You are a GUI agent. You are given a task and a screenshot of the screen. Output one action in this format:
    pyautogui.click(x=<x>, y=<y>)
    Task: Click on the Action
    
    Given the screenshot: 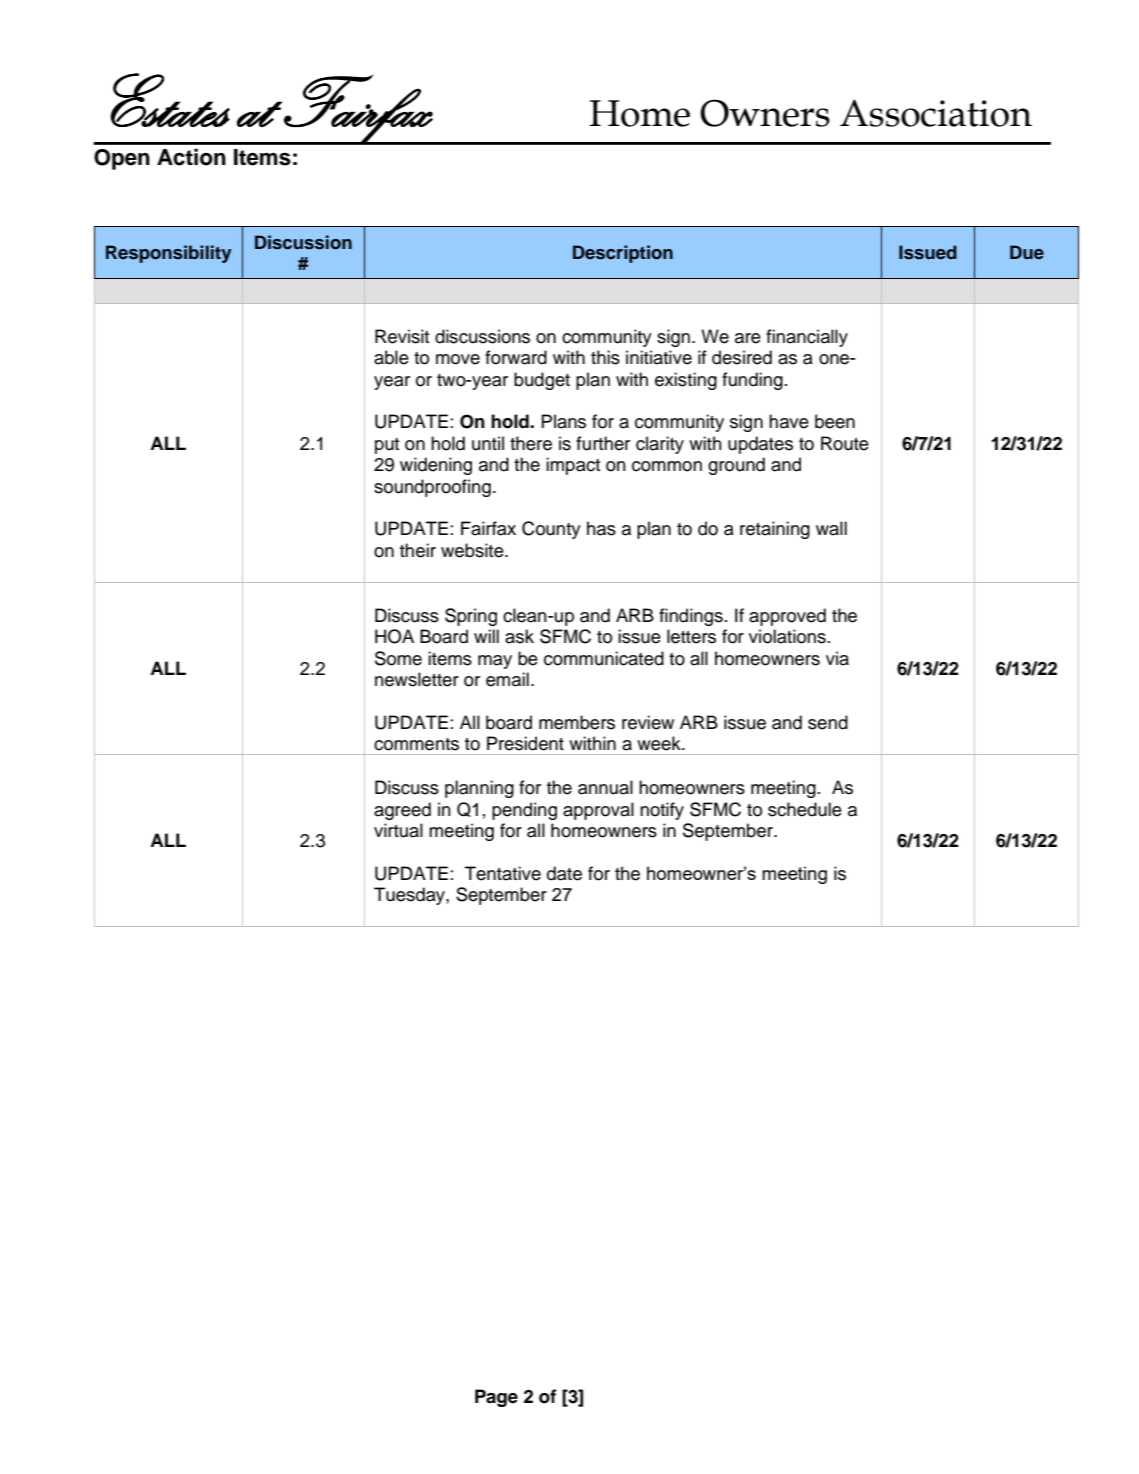 What is the action you would take?
    pyautogui.click(x=191, y=157)
